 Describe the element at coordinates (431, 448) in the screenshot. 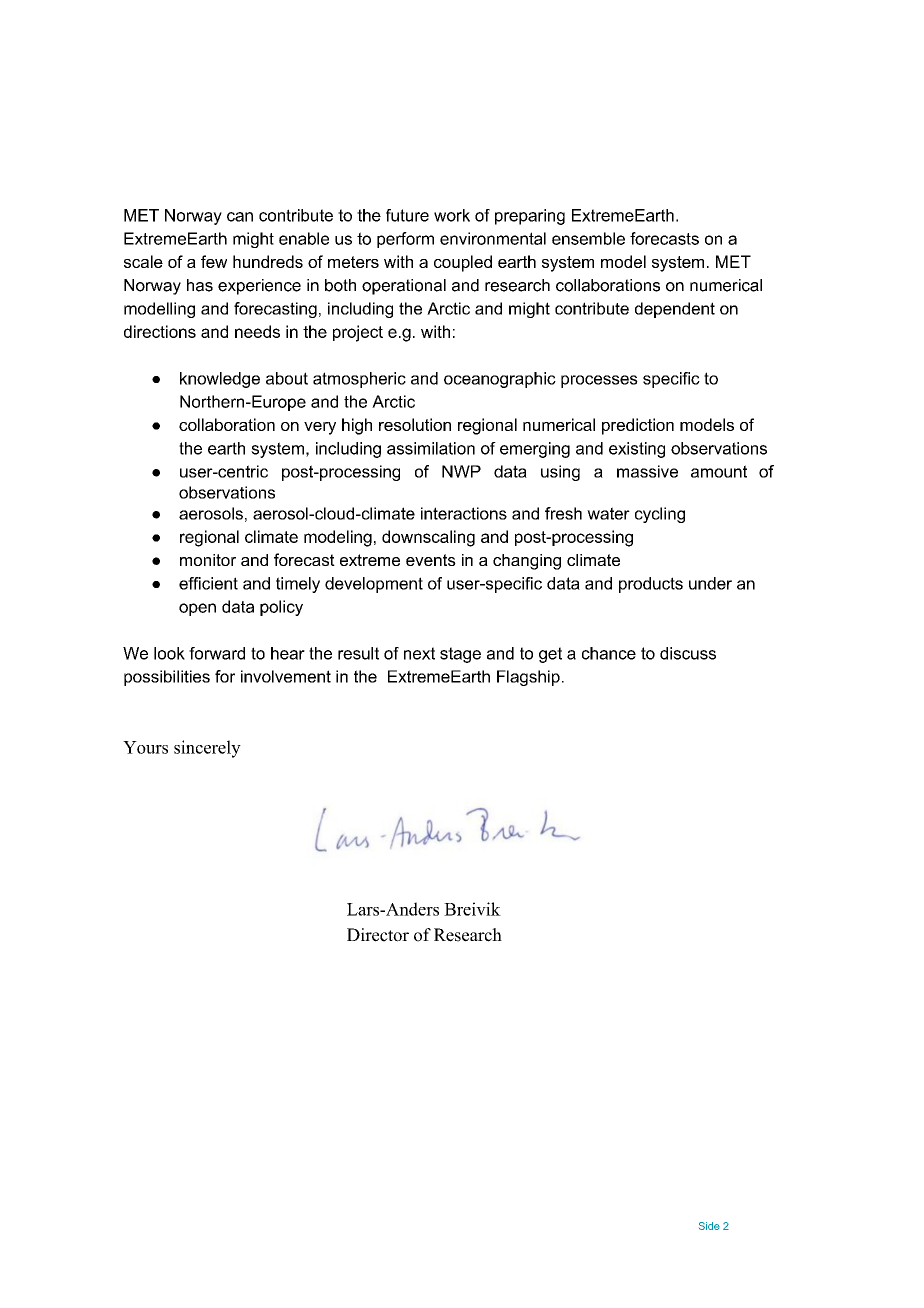

I see `assimilation` at that location.
